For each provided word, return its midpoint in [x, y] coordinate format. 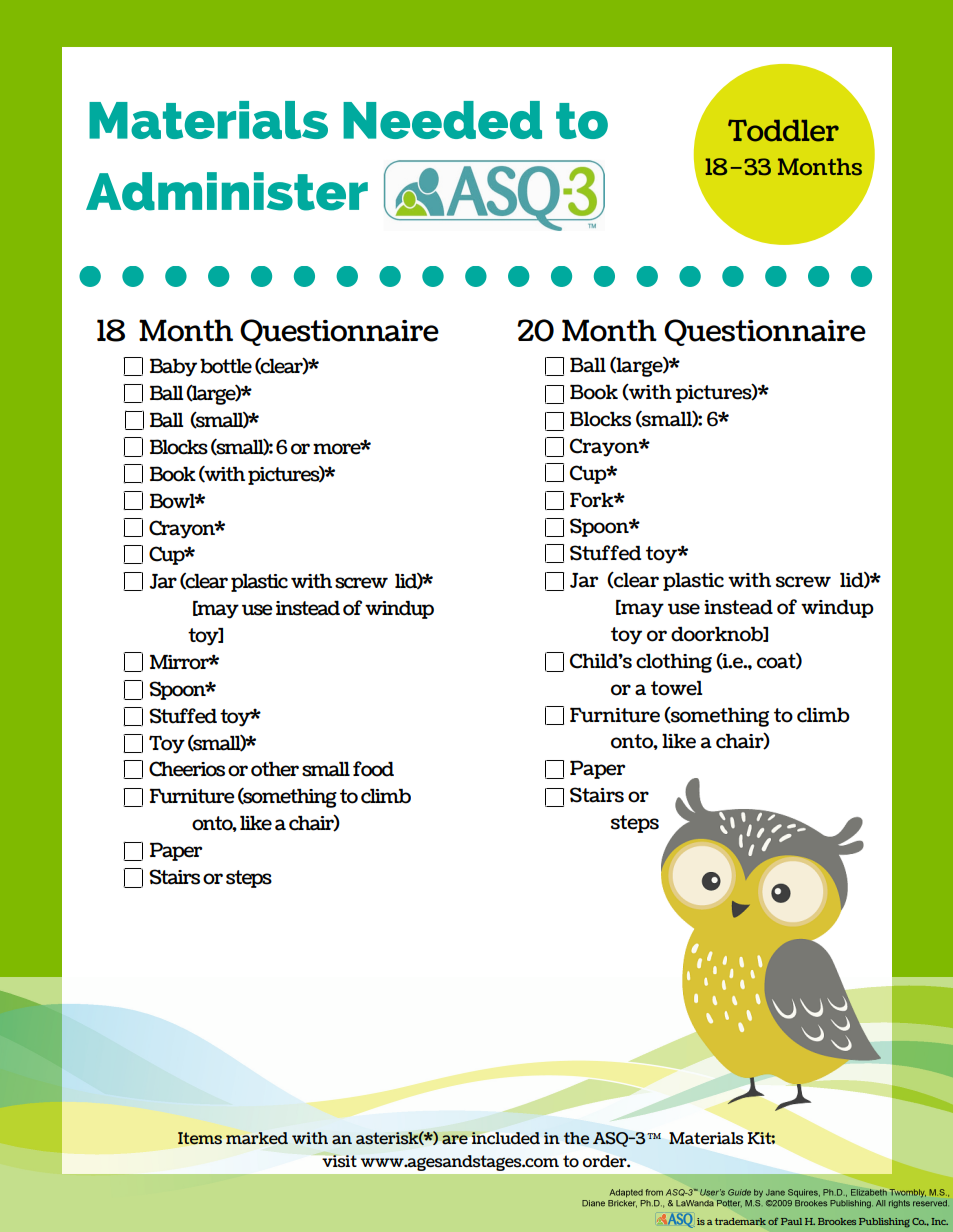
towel [676, 688]
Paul [791, 1221]
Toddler [783, 130]
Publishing [884, 1223]
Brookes [837, 1221]
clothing [674, 663]
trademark [740, 1221]
